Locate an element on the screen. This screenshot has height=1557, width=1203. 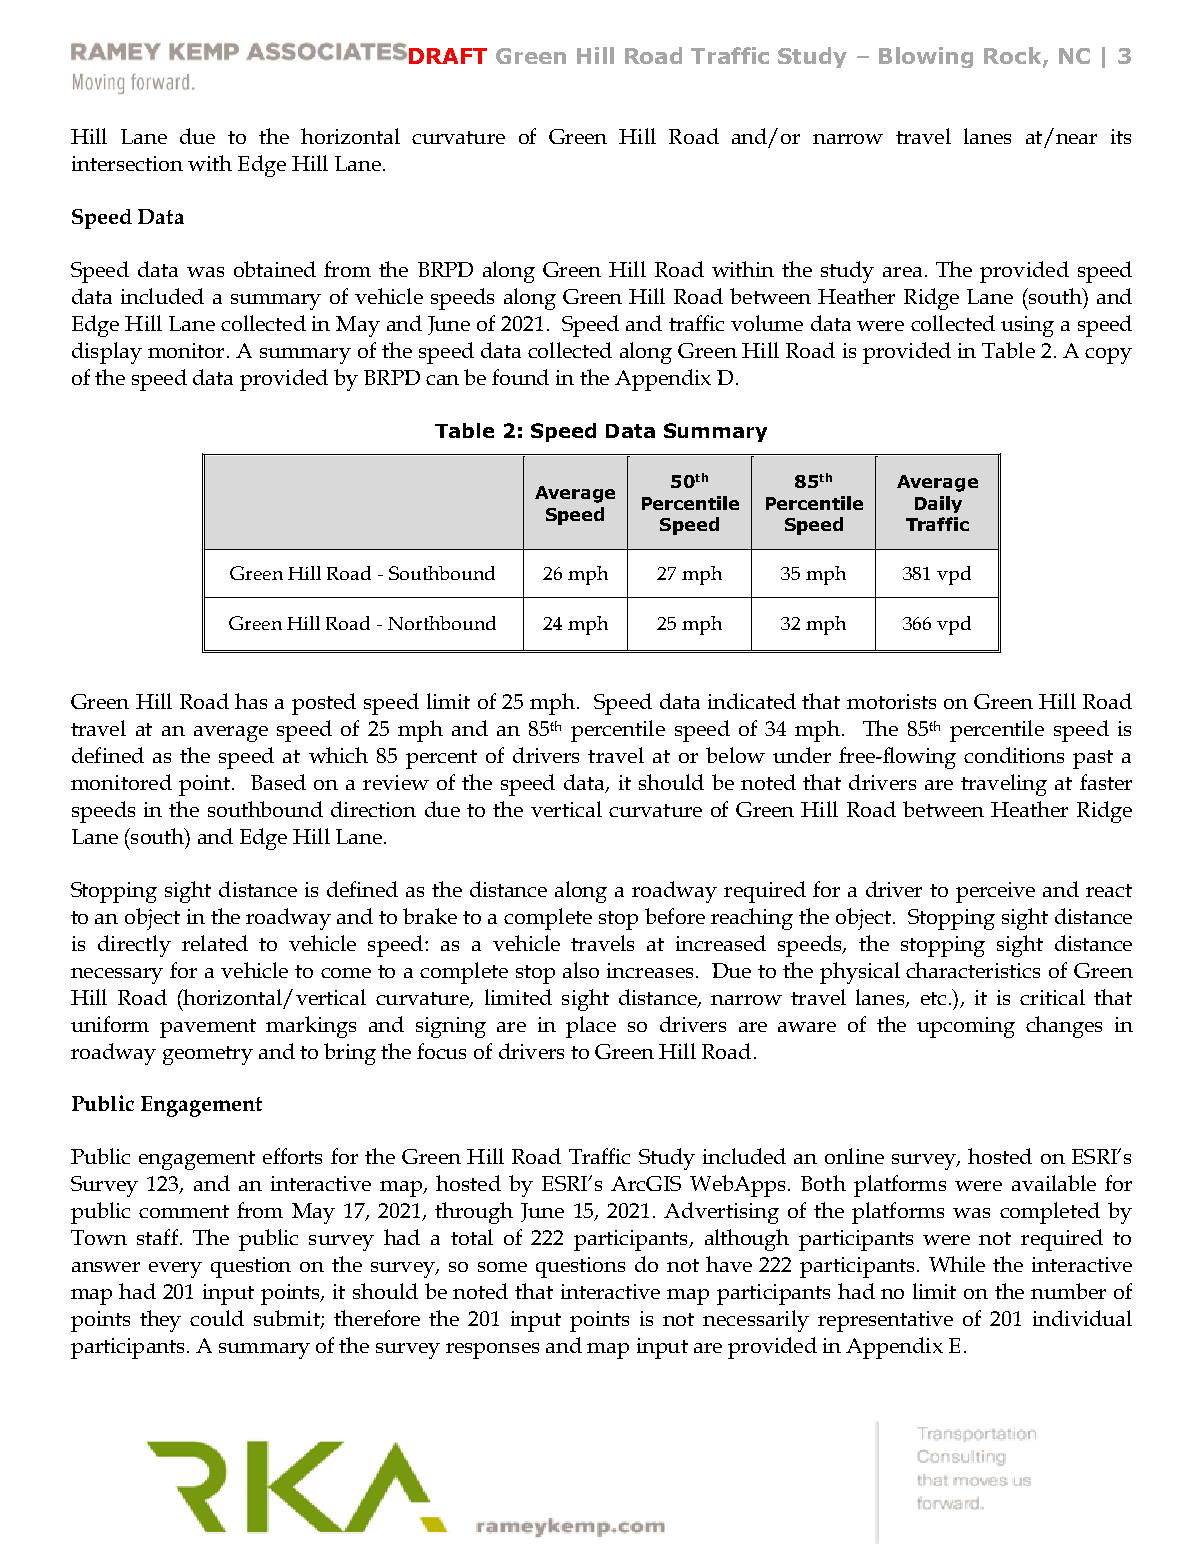
pavement is located at coordinates (208, 1028).
